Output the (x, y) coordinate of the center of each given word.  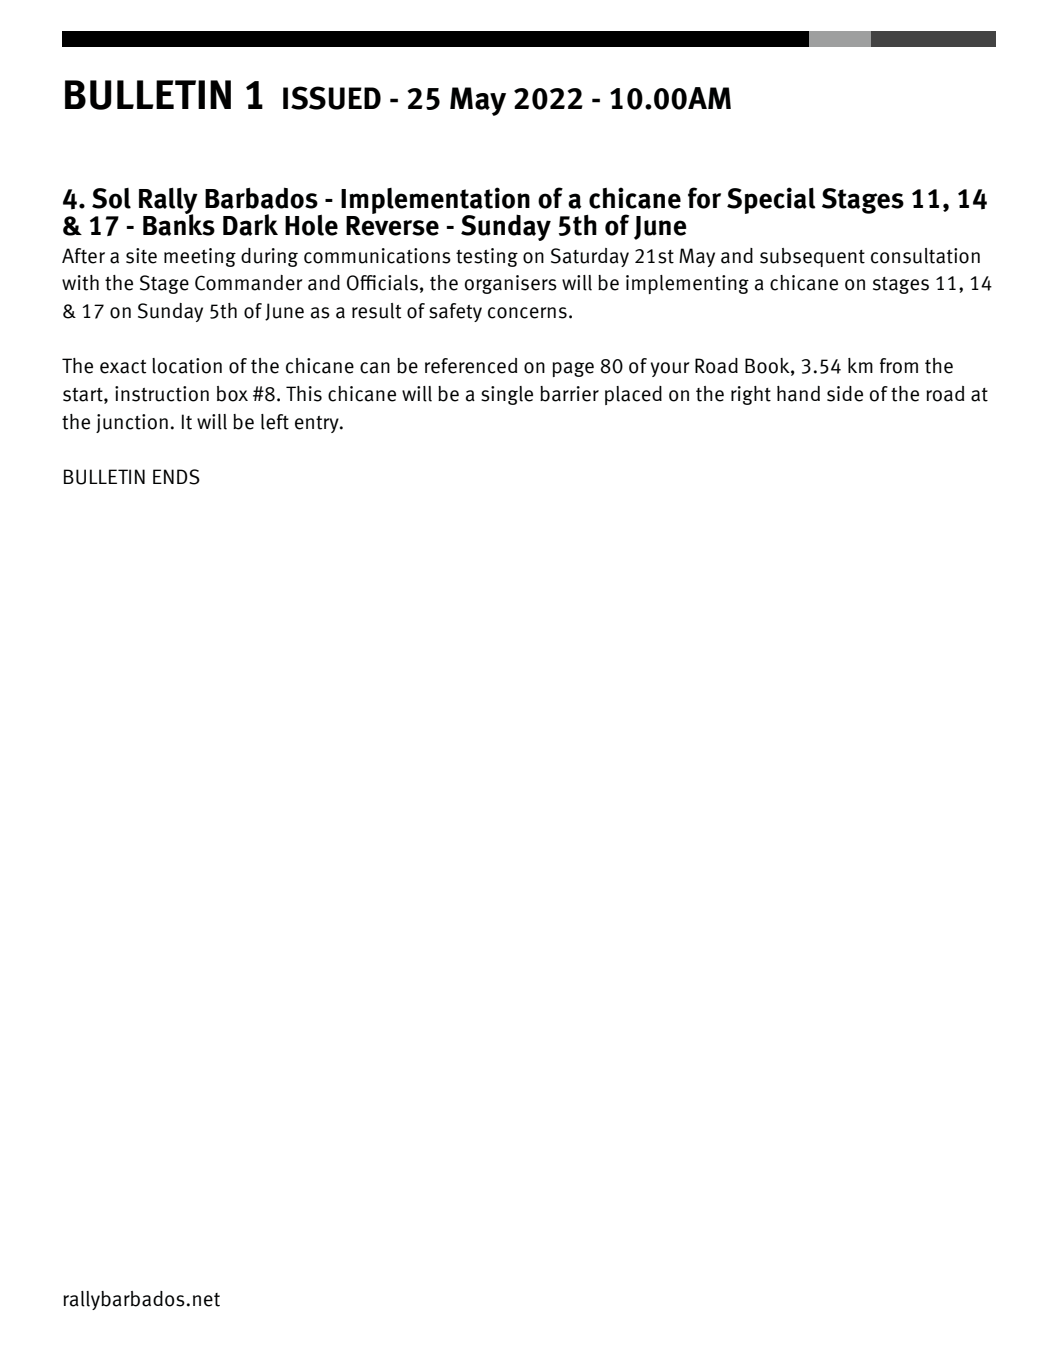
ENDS (176, 477)
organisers (511, 284)
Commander (249, 283)
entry (318, 424)
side (845, 394)
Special (771, 200)
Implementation (435, 201)
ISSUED (332, 98)
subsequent (812, 257)
